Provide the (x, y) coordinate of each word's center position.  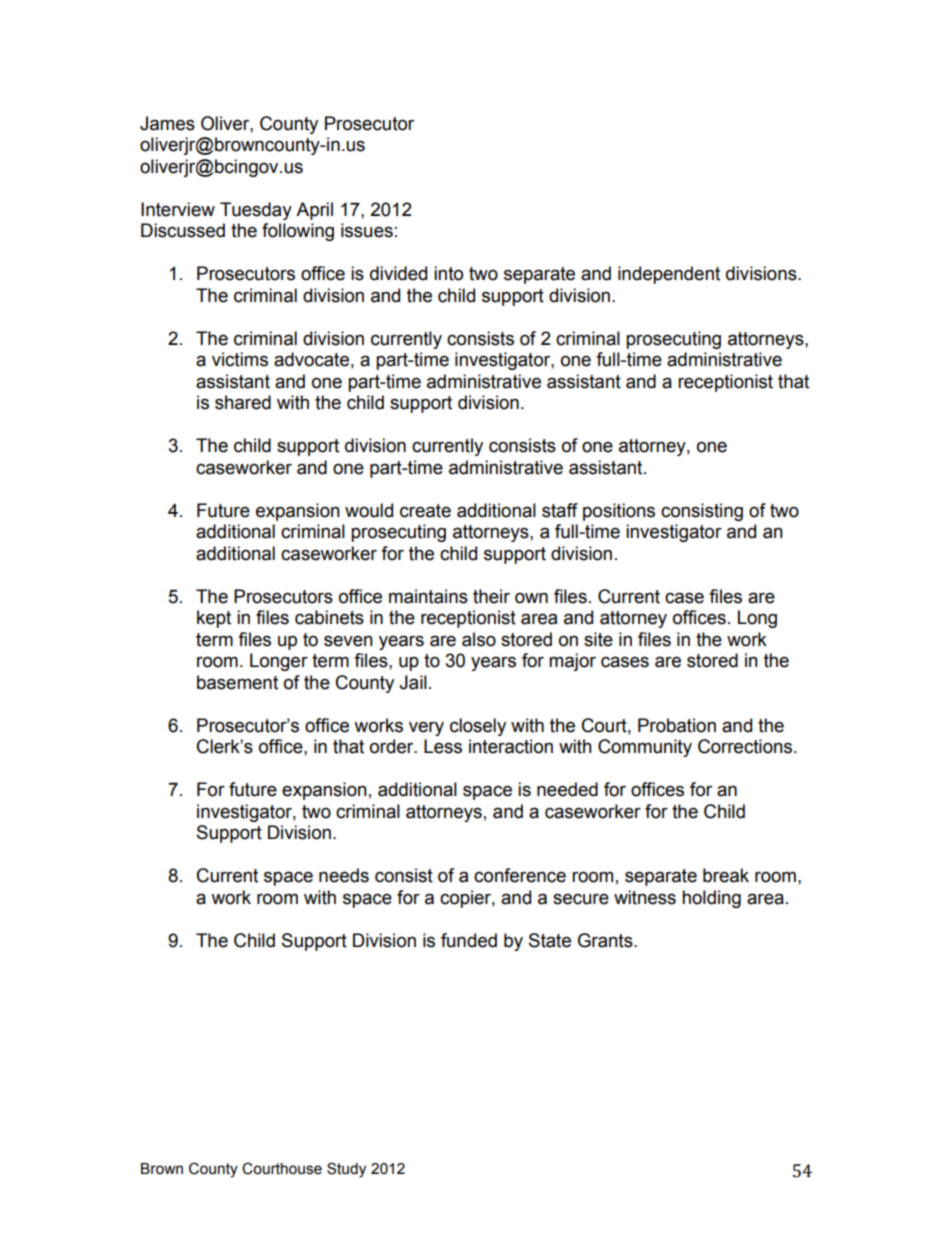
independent (669, 275)
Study (346, 1170)
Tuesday (256, 211)
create (425, 511)
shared (243, 402)
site (598, 639)
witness (645, 897)
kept (214, 619)
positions (619, 512)
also (479, 639)
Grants (606, 940)
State (550, 940)
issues (367, 230)
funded (469, 940)
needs (344, 875)
